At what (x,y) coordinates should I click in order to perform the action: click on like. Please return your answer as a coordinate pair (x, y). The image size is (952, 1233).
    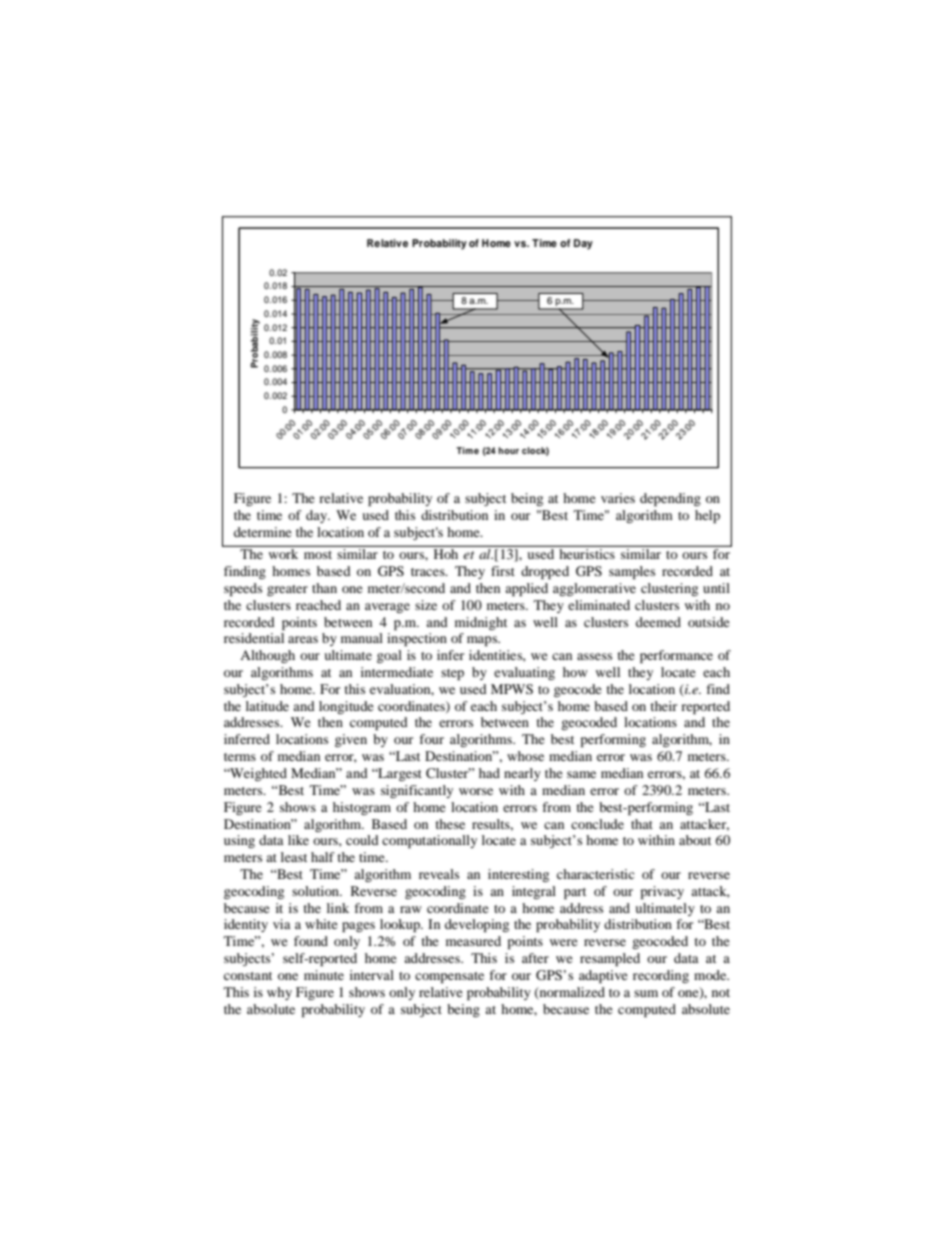
    Looking at the image, I should click on (298, 840).
